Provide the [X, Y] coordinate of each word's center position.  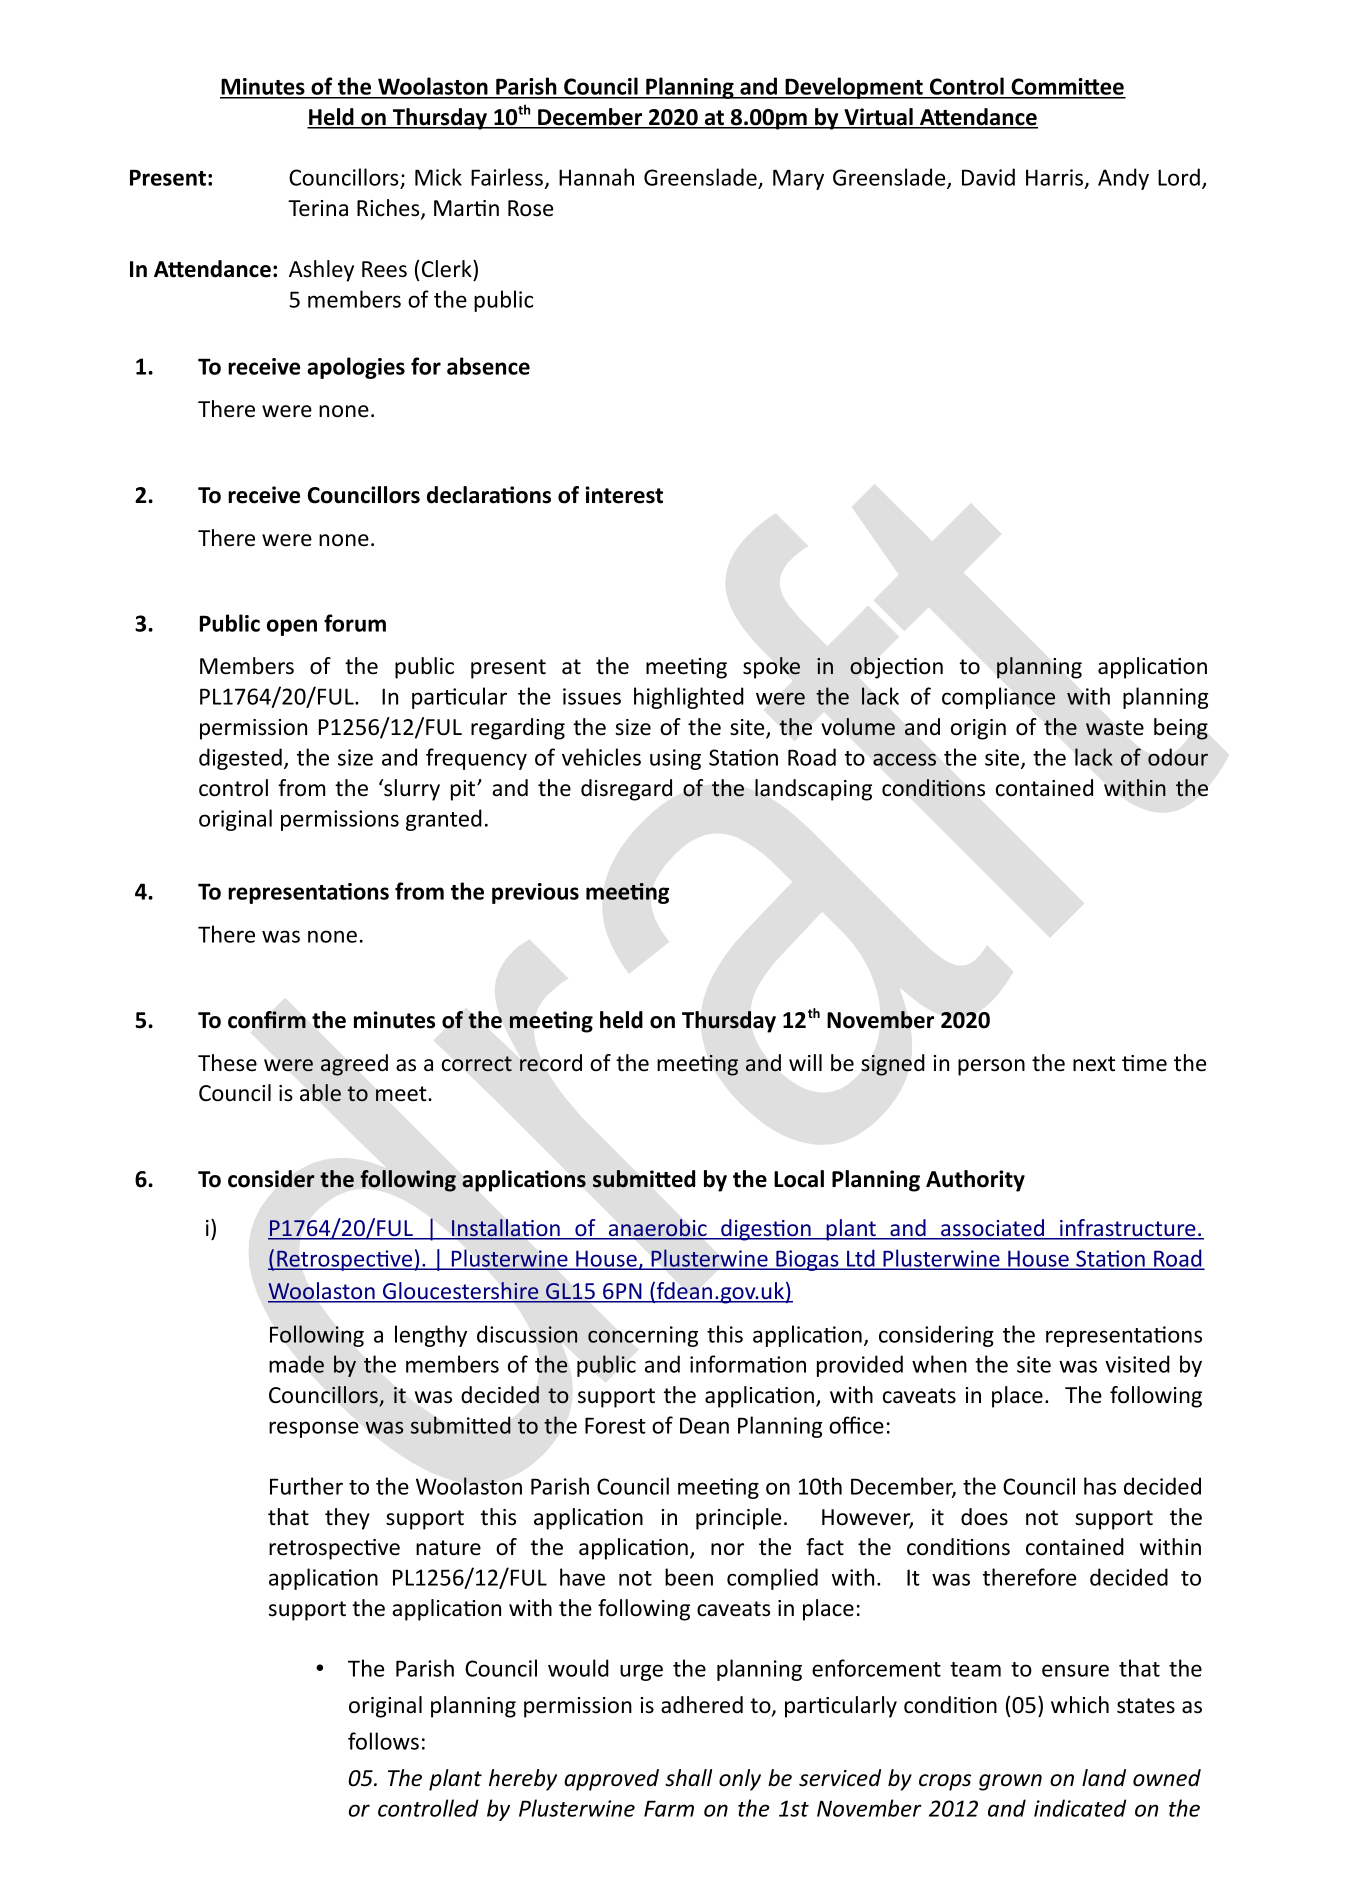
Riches [389, 209]
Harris [1056, 179]
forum [355, 623]
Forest [615, 1425]
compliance [998, 698]
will [805, 1062]
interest [624, 495]
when [939, 1364]
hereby [523, 1780]
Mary [798, 179]
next [1094, 1064]
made [296, 1364]
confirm [267, 1020]
